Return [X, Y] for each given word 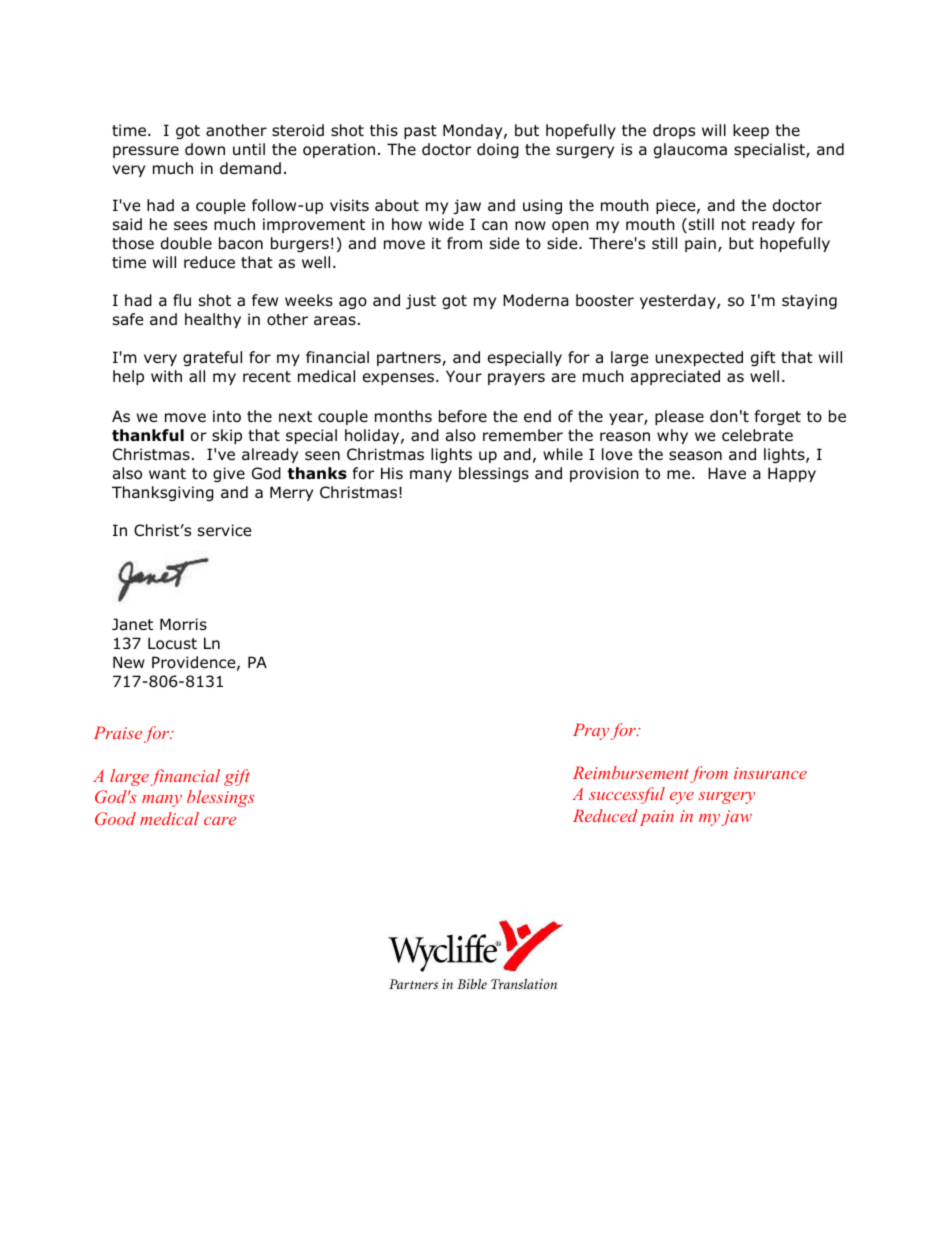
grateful [212, 358]
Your [464, 376]
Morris [183, 624]
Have [727, 473]
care [220, 821]
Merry [291, 493]
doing [498, 150]
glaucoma [690, 150]
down [205, 149]
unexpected [699, 358]
